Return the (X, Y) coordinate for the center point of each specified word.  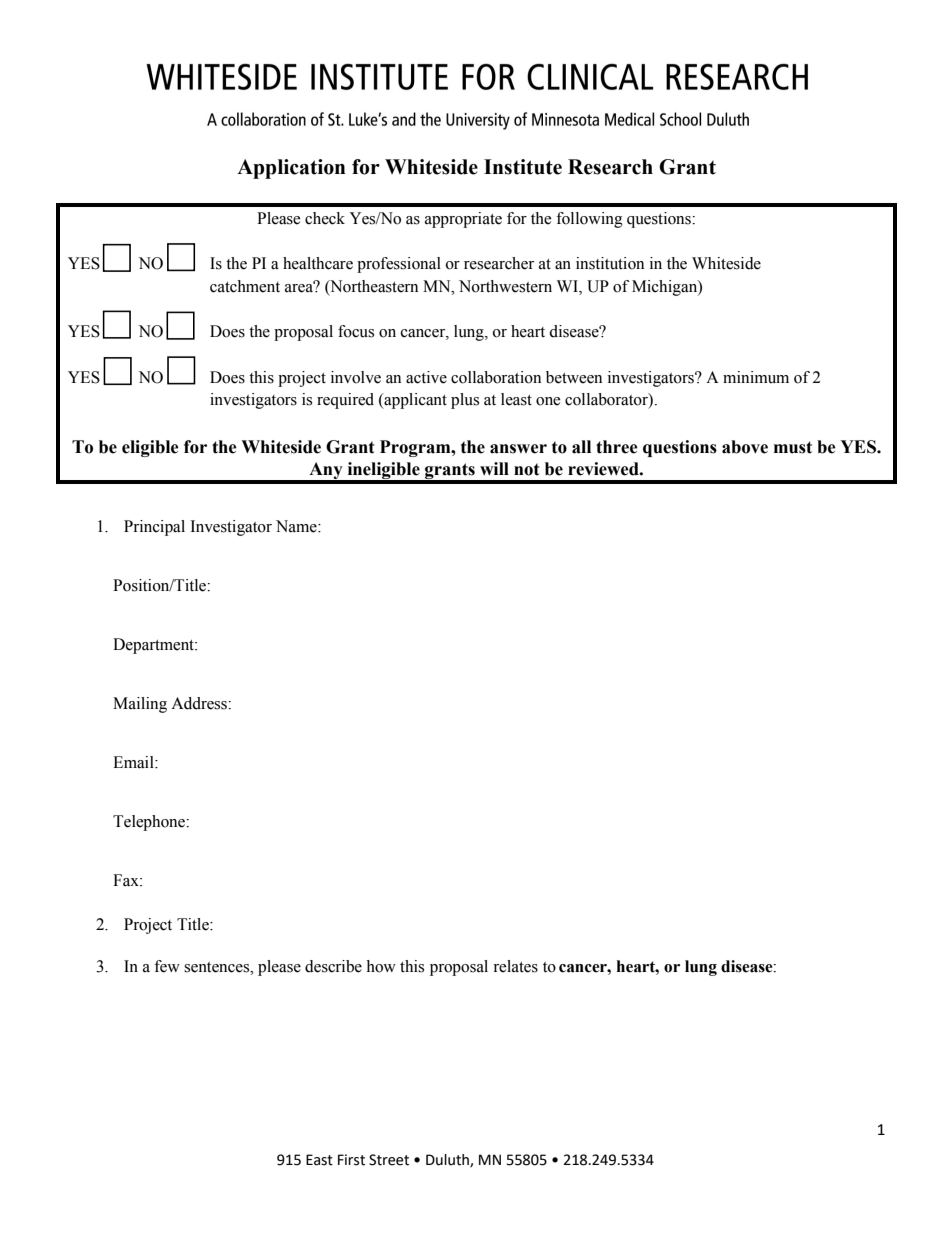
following (589, 220)
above (745, 447)
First (351, 1160)
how (381, 966)
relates (515, 966)
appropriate (463, 220)
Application (291, 169)
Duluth (448, 1160)
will (494, 468)
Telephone (150, 823)
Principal (154, 528)
